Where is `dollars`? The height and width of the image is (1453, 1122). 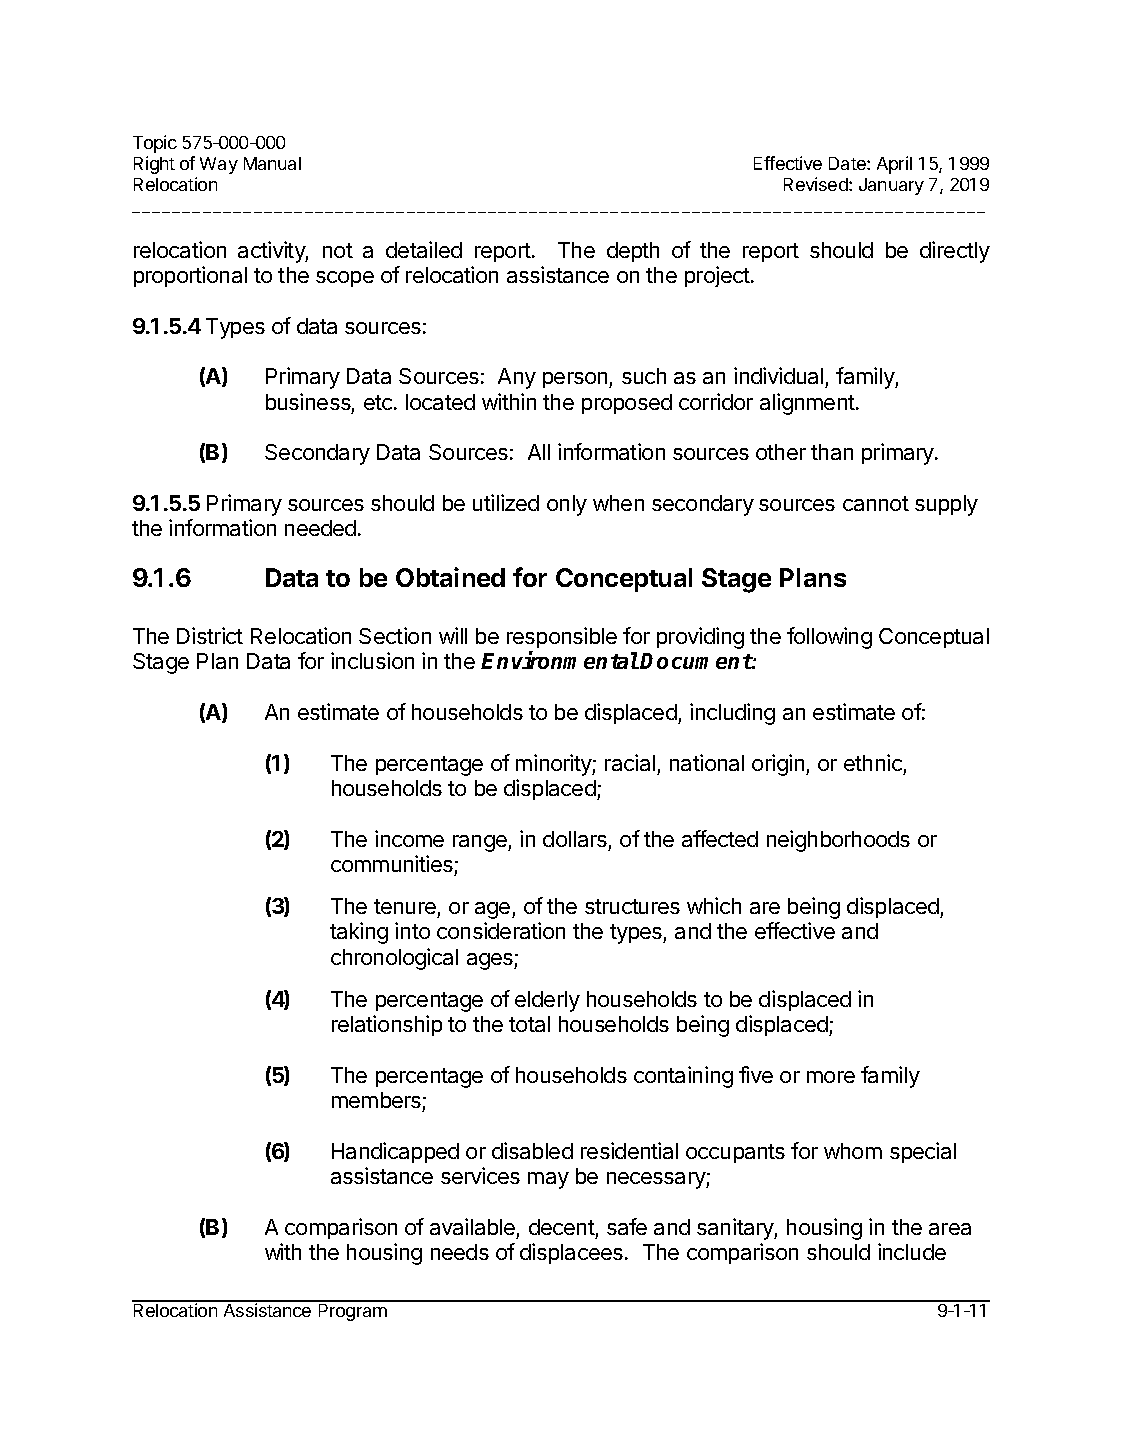
dollars is located at coordinates (575, 839).
